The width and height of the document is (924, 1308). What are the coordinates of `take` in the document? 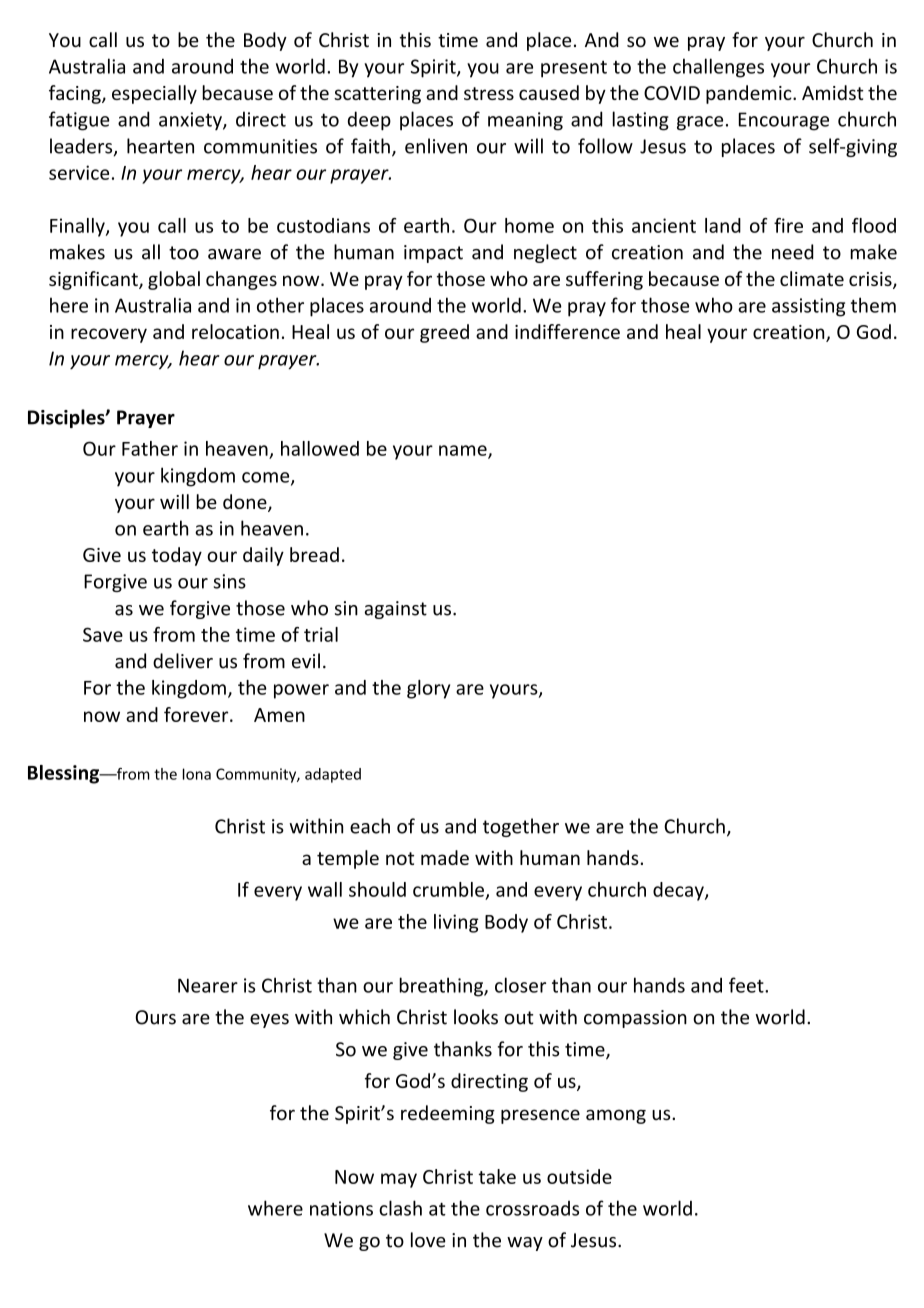 It's located at (497, 1176).
